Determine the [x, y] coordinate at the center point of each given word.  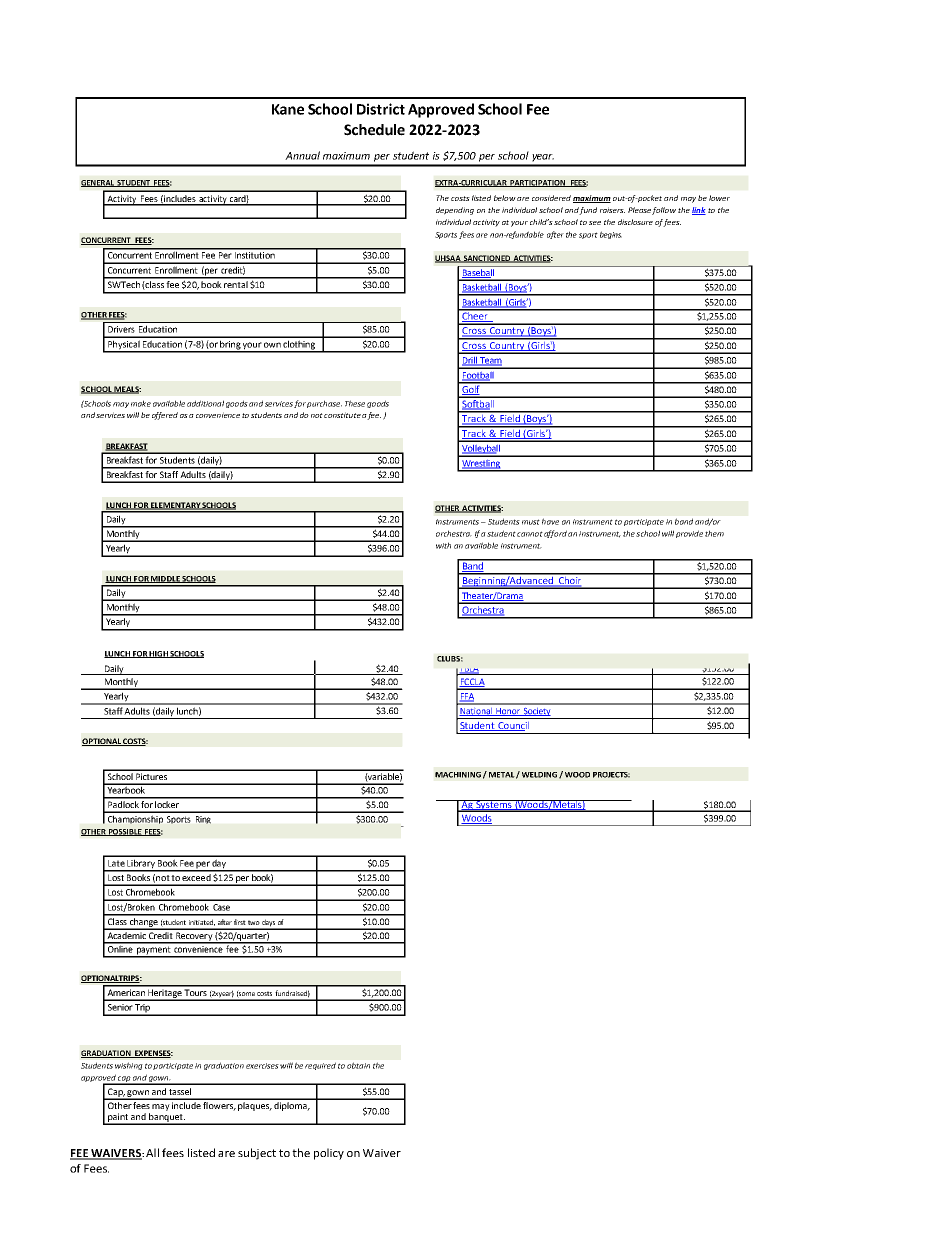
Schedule [374, 130]
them [714, 533]
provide [689, 534]
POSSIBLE [125, 832]
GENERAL [98, 183]
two [254, 922]
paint [118, 1118]
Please [639, 210]
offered [165, 416]
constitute [342, 415]
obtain [358, 1065]
